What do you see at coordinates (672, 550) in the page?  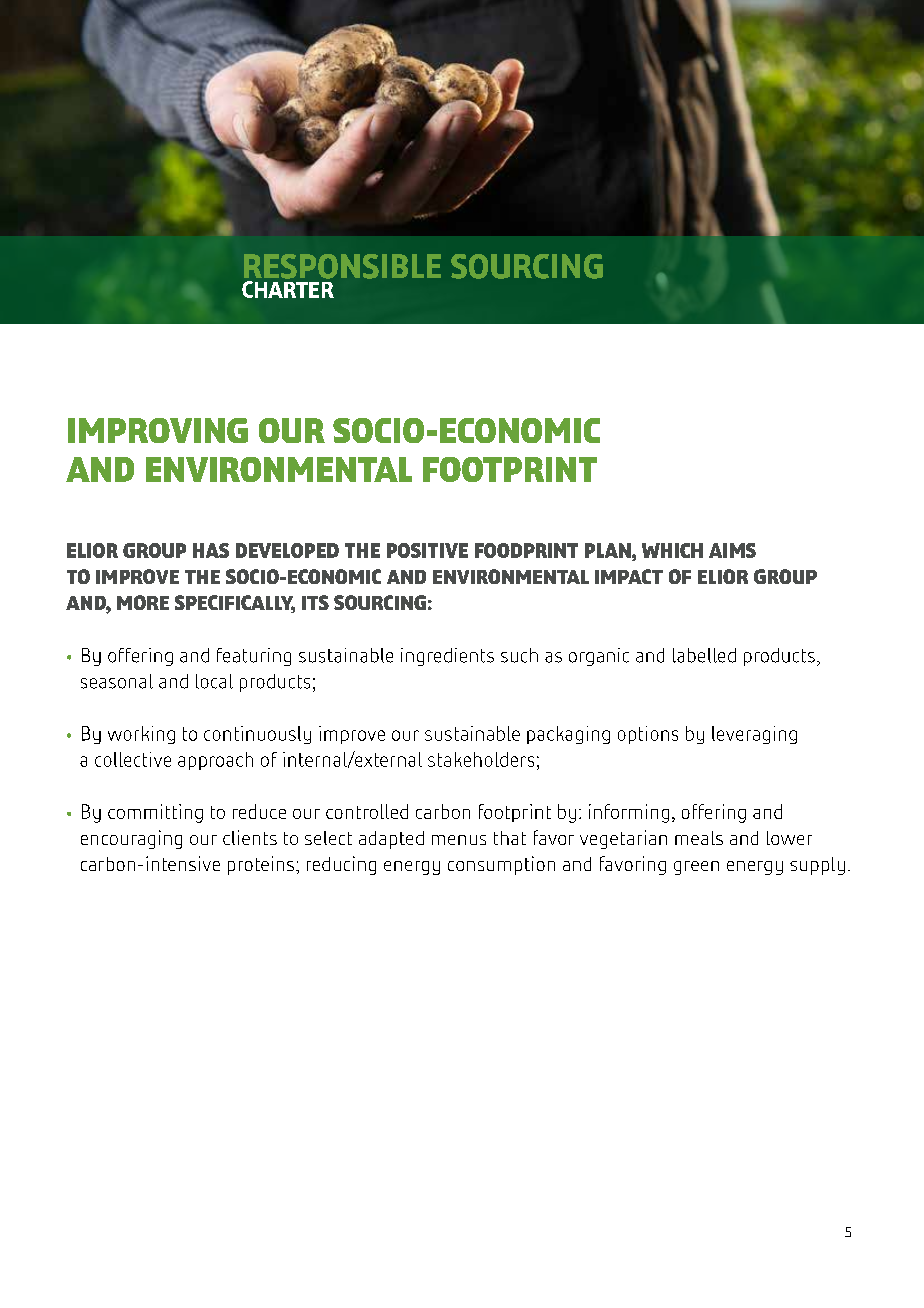 I see `WHICH` at bounding box center [672, 550].
